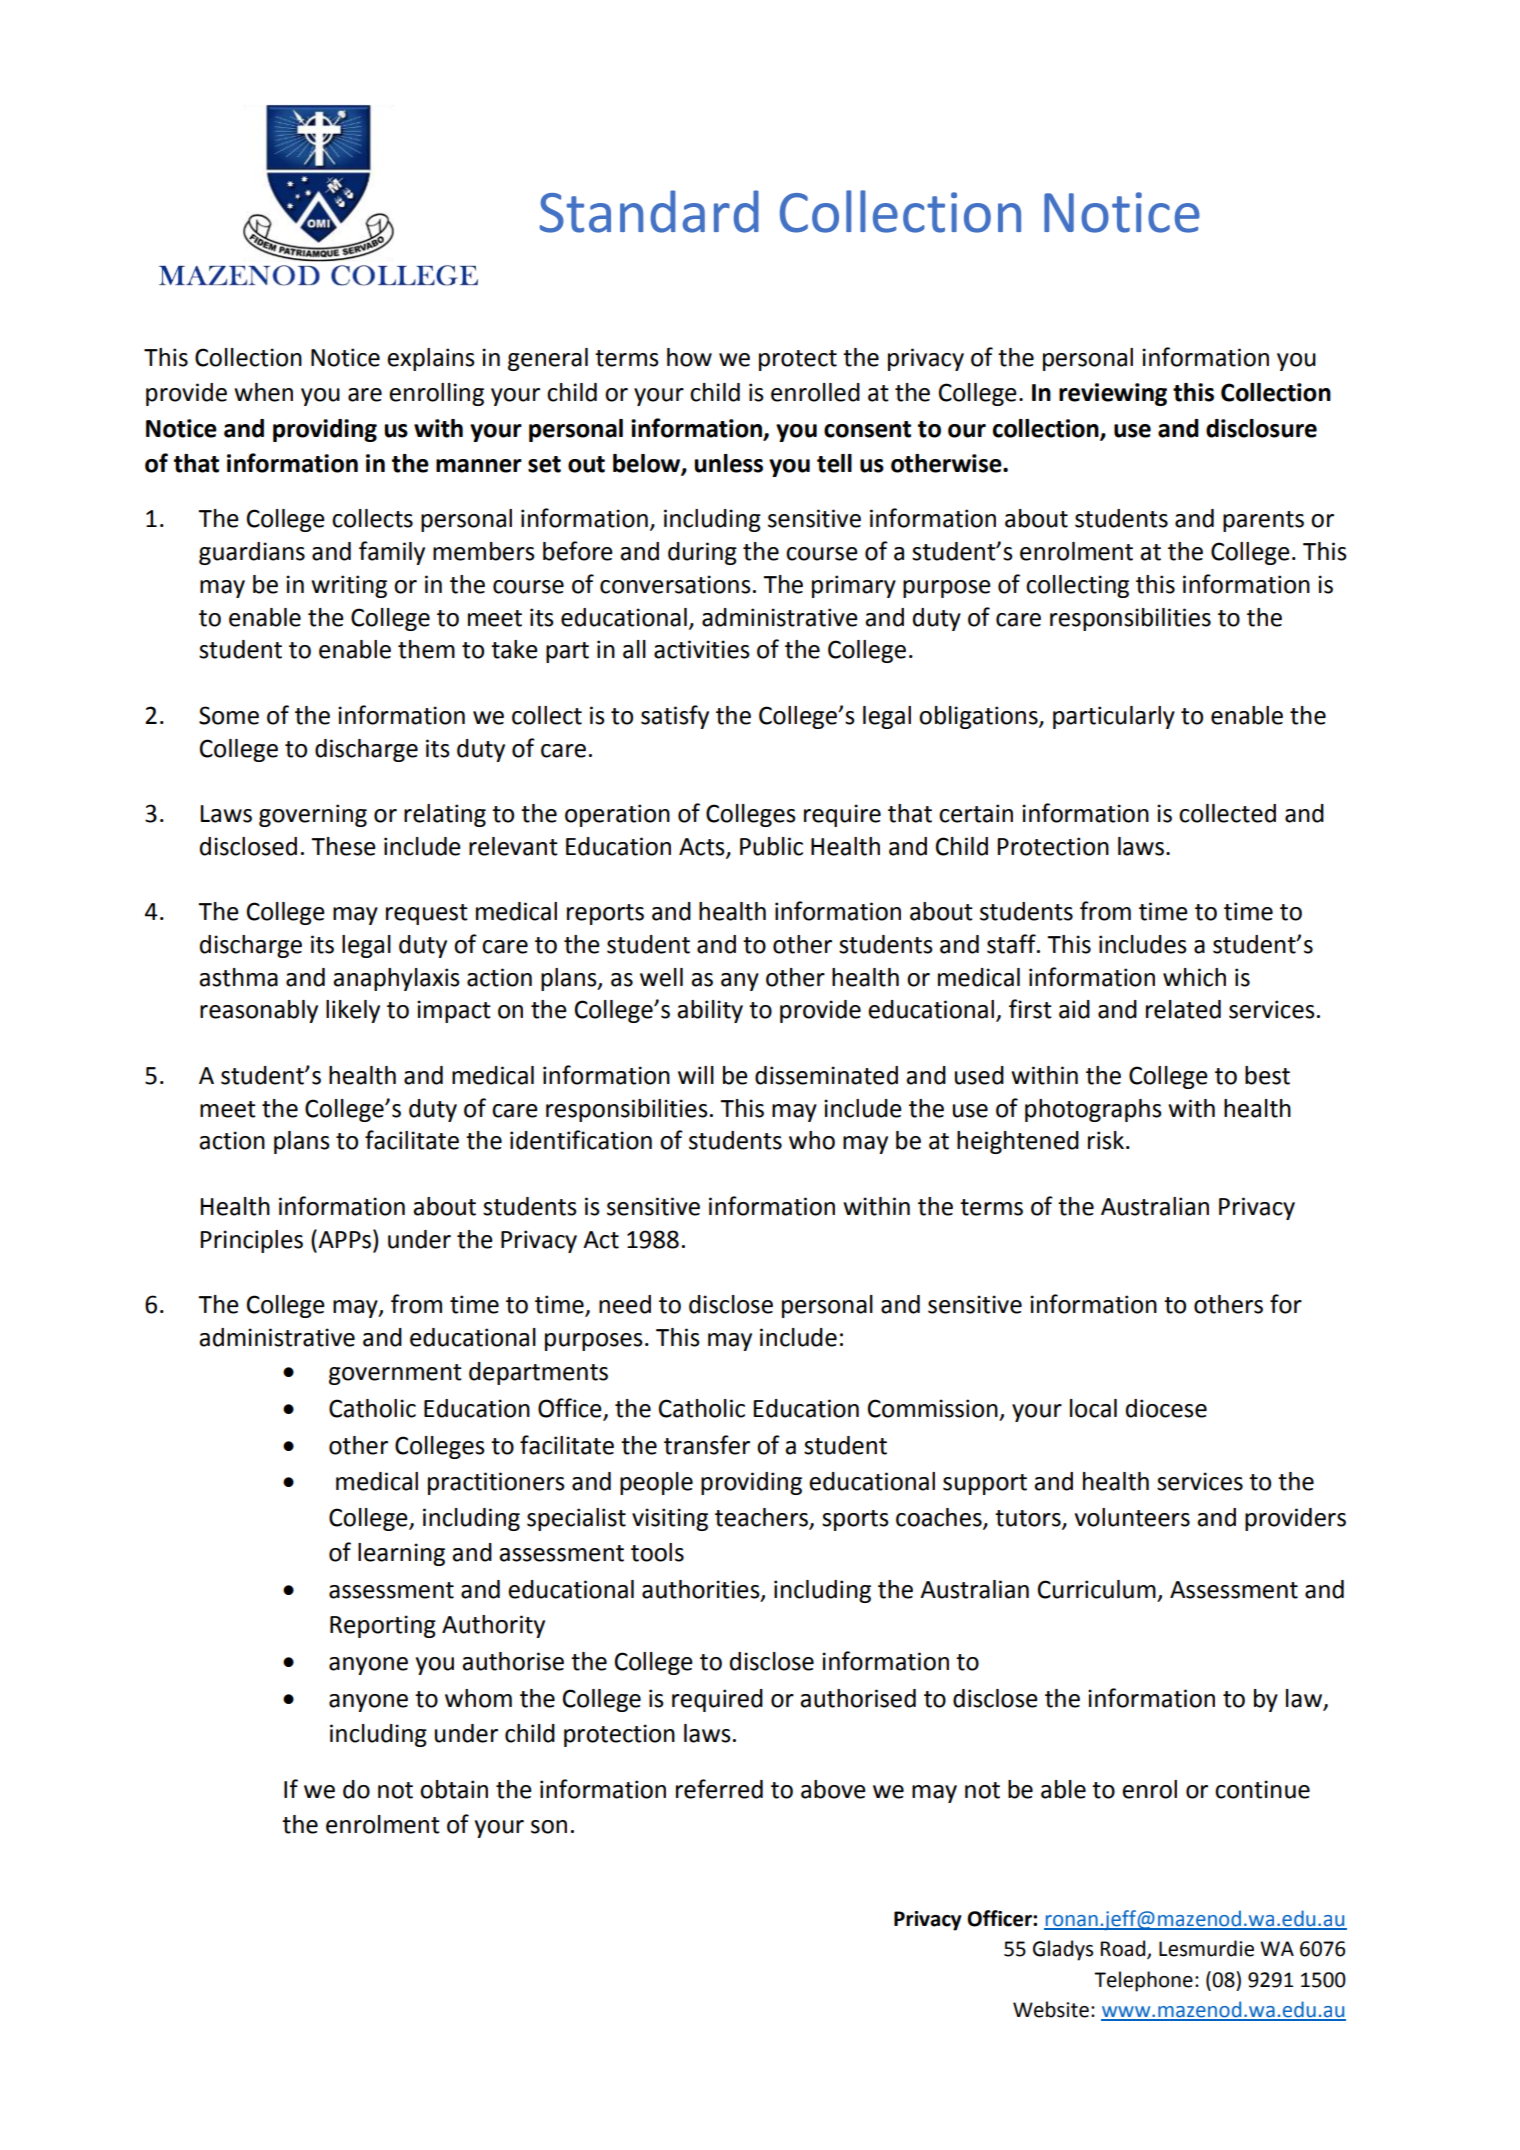  I want to click on diocese, so click(1166, 1408).
